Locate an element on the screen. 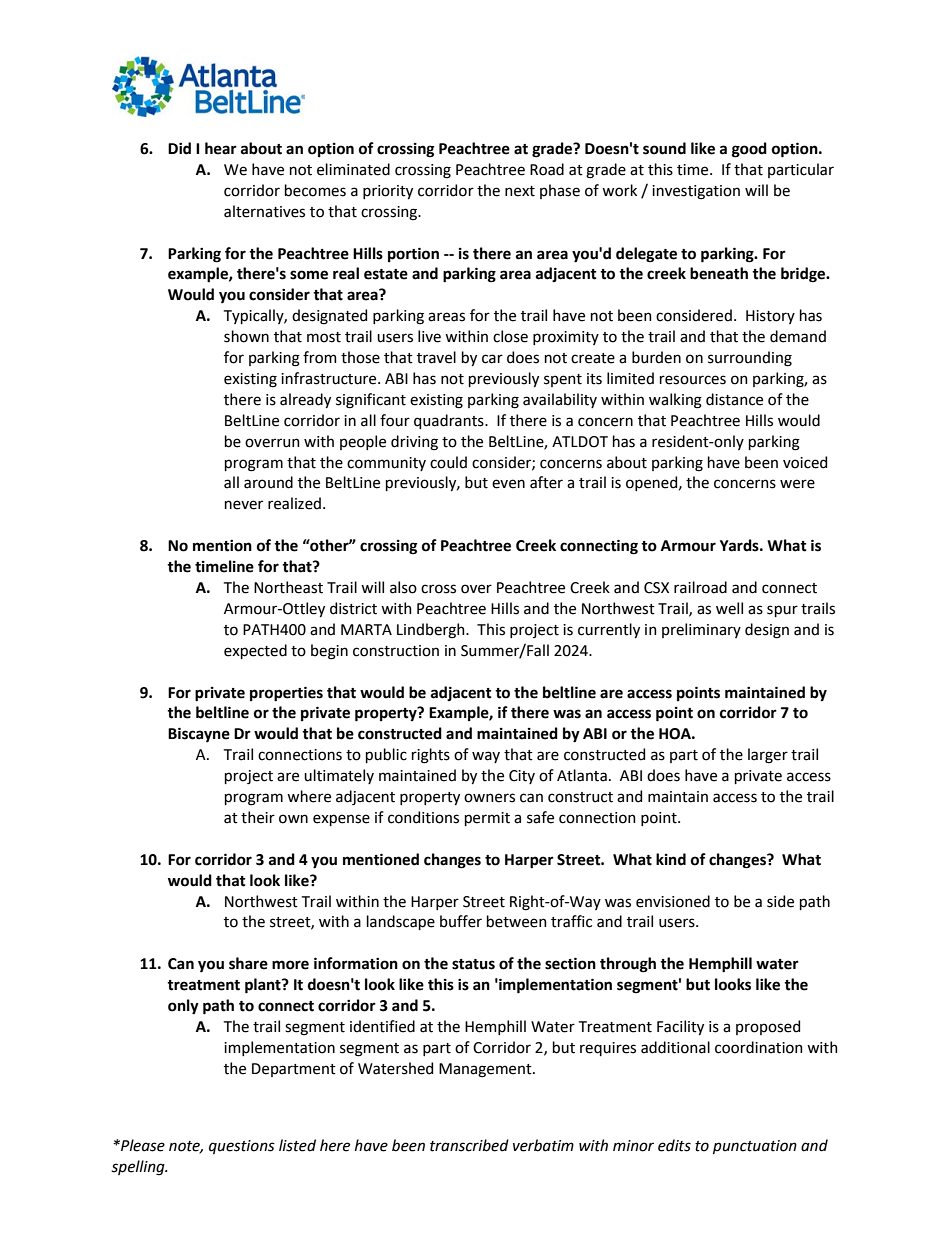 This screenshot has width=952, height=1233. investigation is located at coordinates (696, 192).
